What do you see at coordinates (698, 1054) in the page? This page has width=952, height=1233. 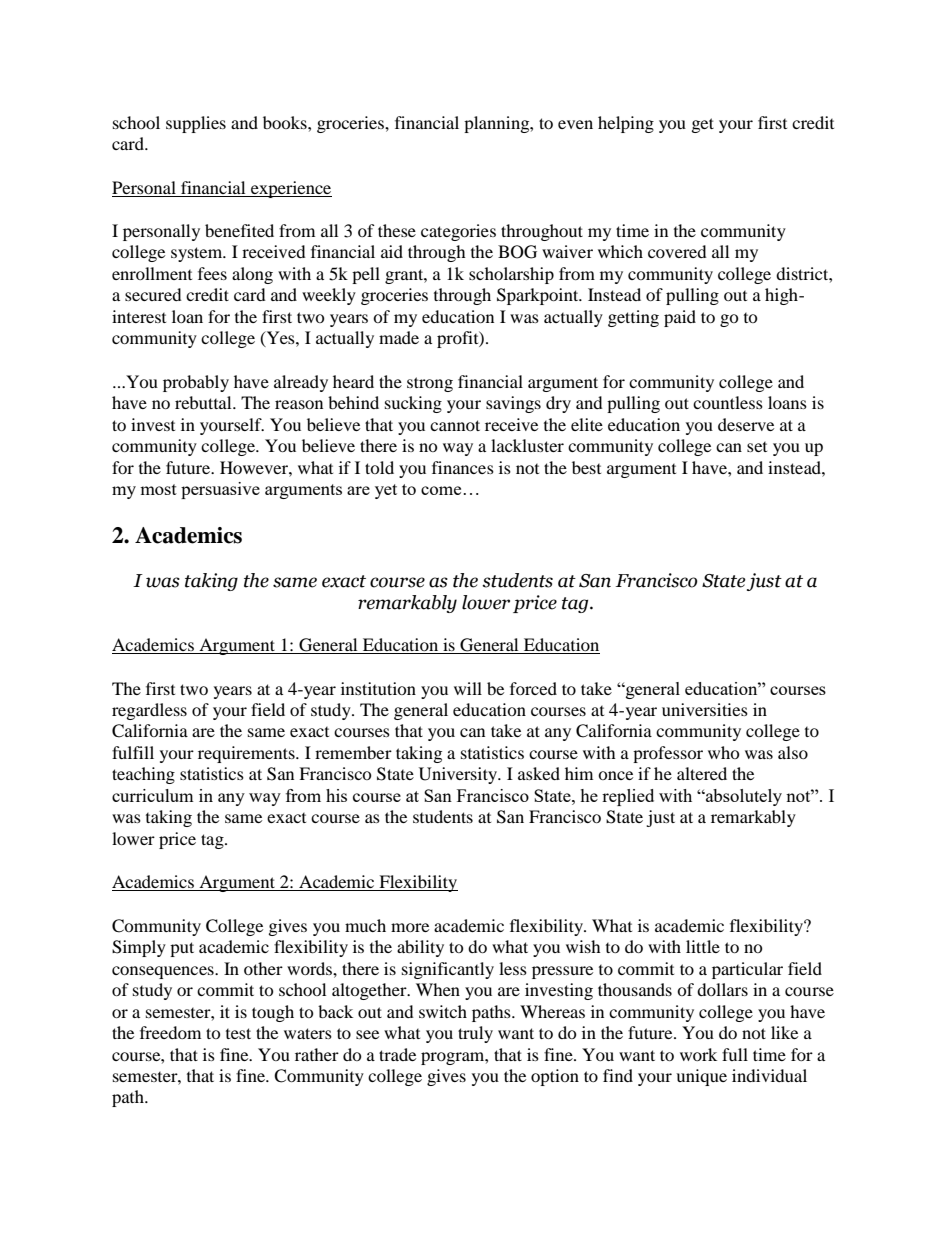 I see `work` at bounding box center [698, 1054].
